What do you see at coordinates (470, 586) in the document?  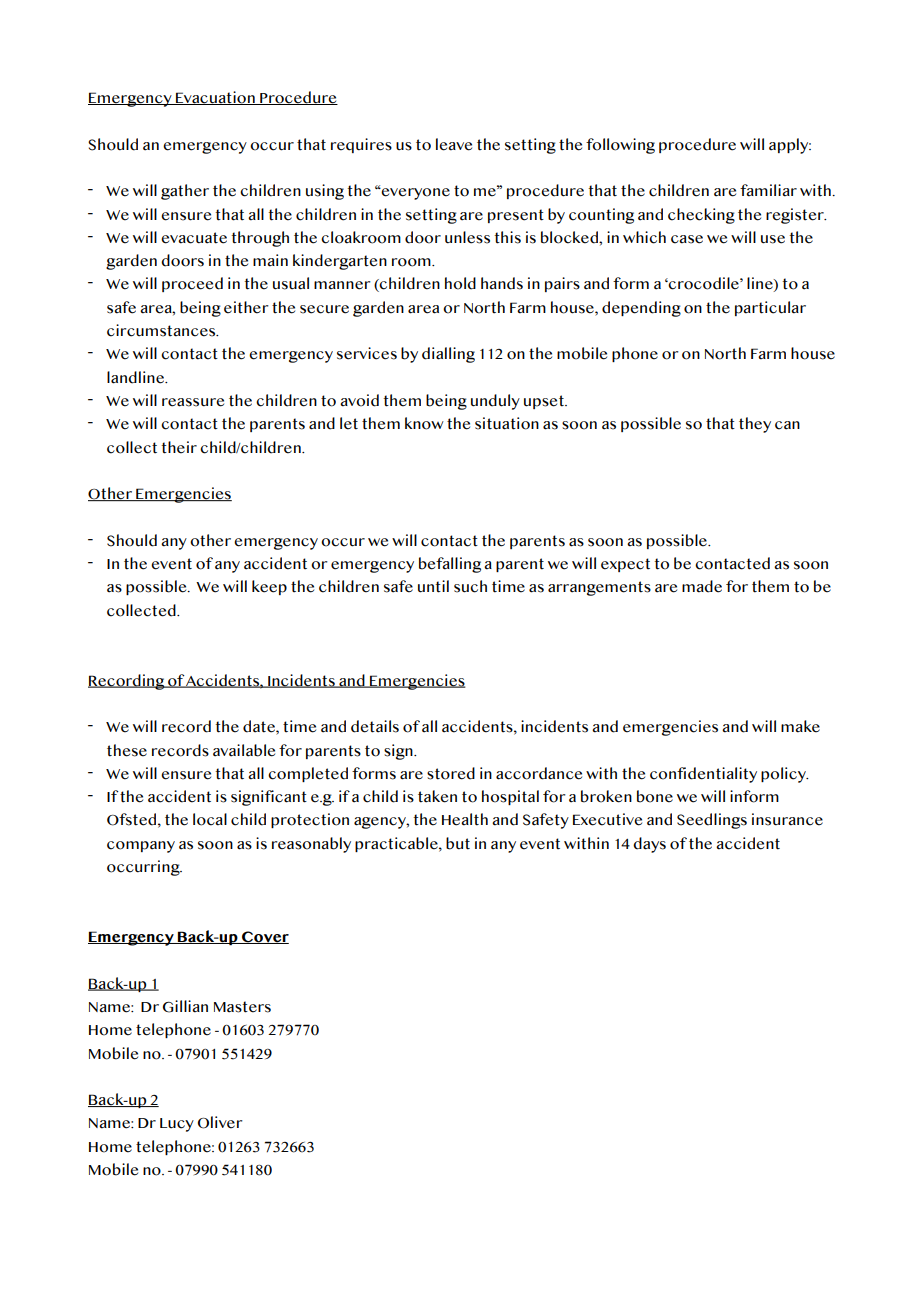 I see `such` at bounding box center [470, 586].
